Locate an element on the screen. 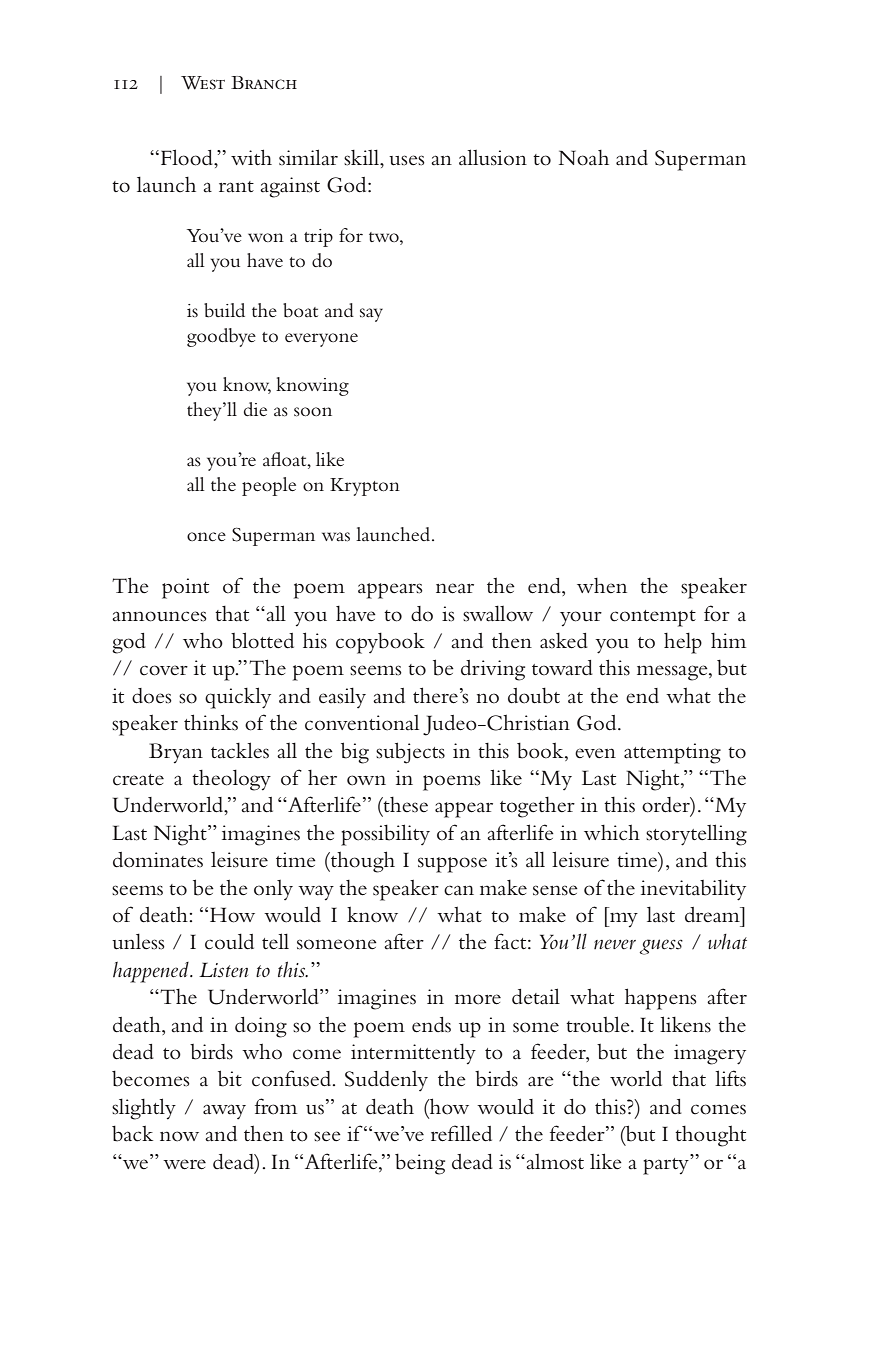 This screenshot has height=1345, width=896. contempt is located at coordinates (653, 618).
